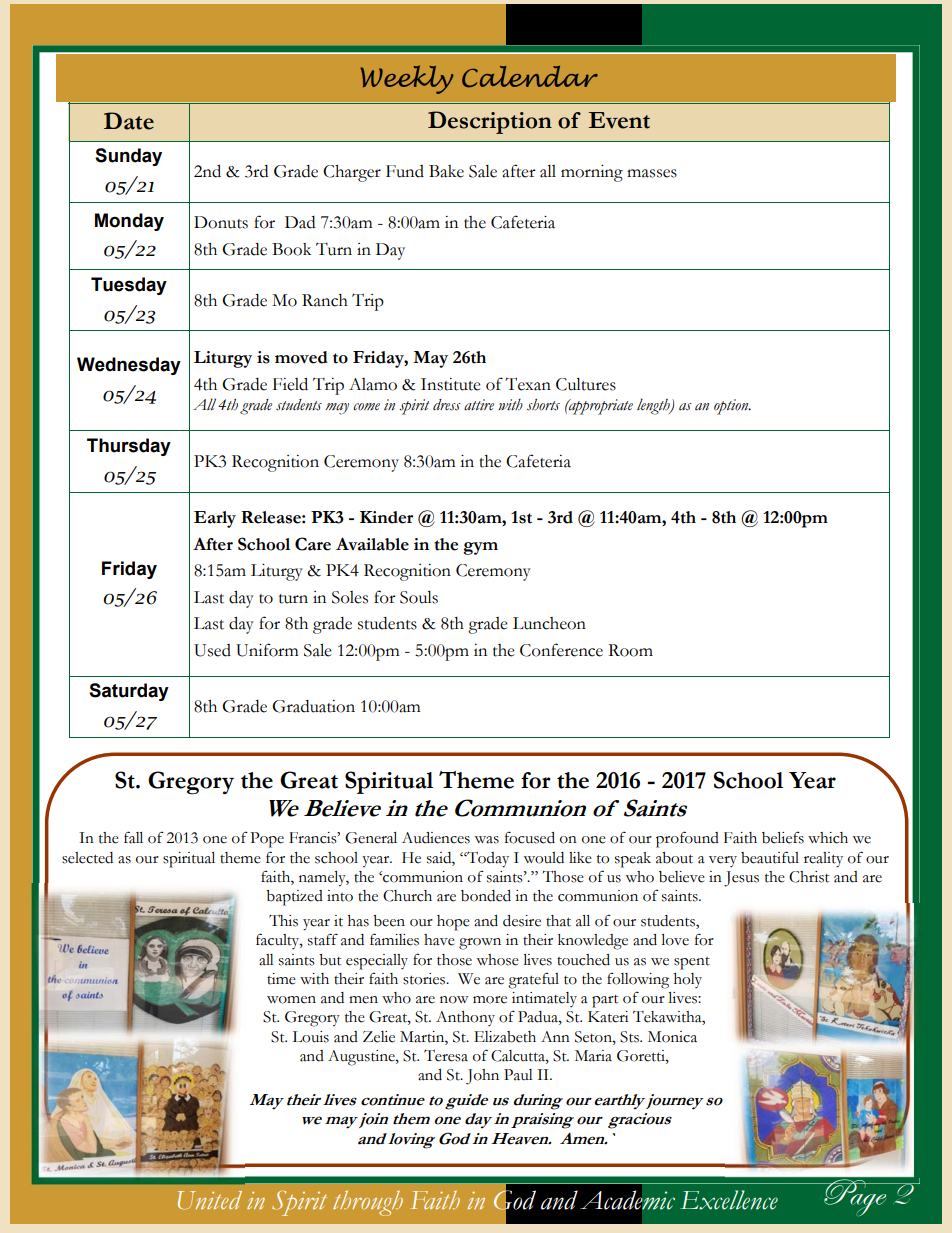 The height and width of the document is (1233, 952). Describe the element at coordinates (652, 173) in the document. I see `masses` at that location.
